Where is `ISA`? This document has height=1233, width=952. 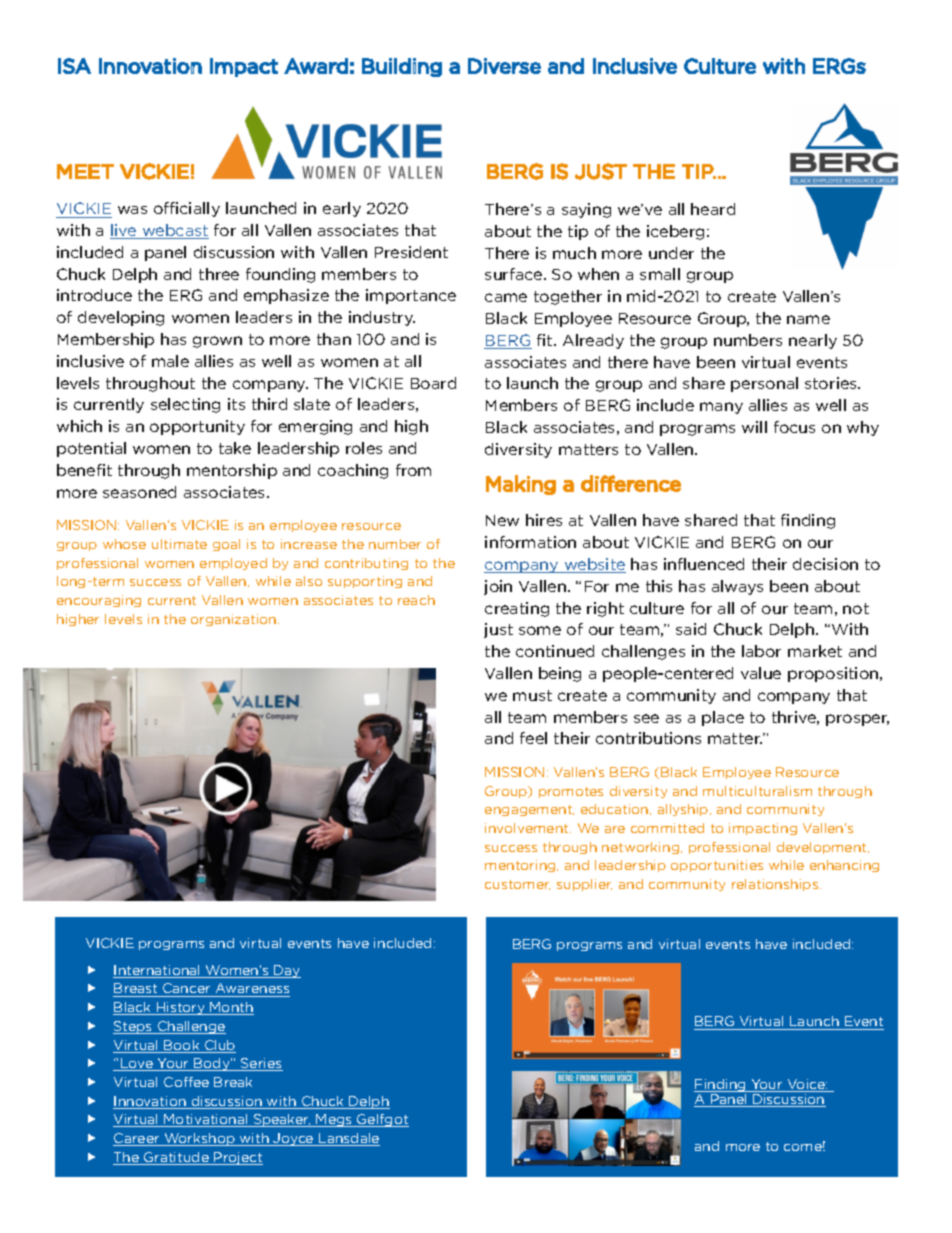
ISA is located at coordinates (74, 66).
